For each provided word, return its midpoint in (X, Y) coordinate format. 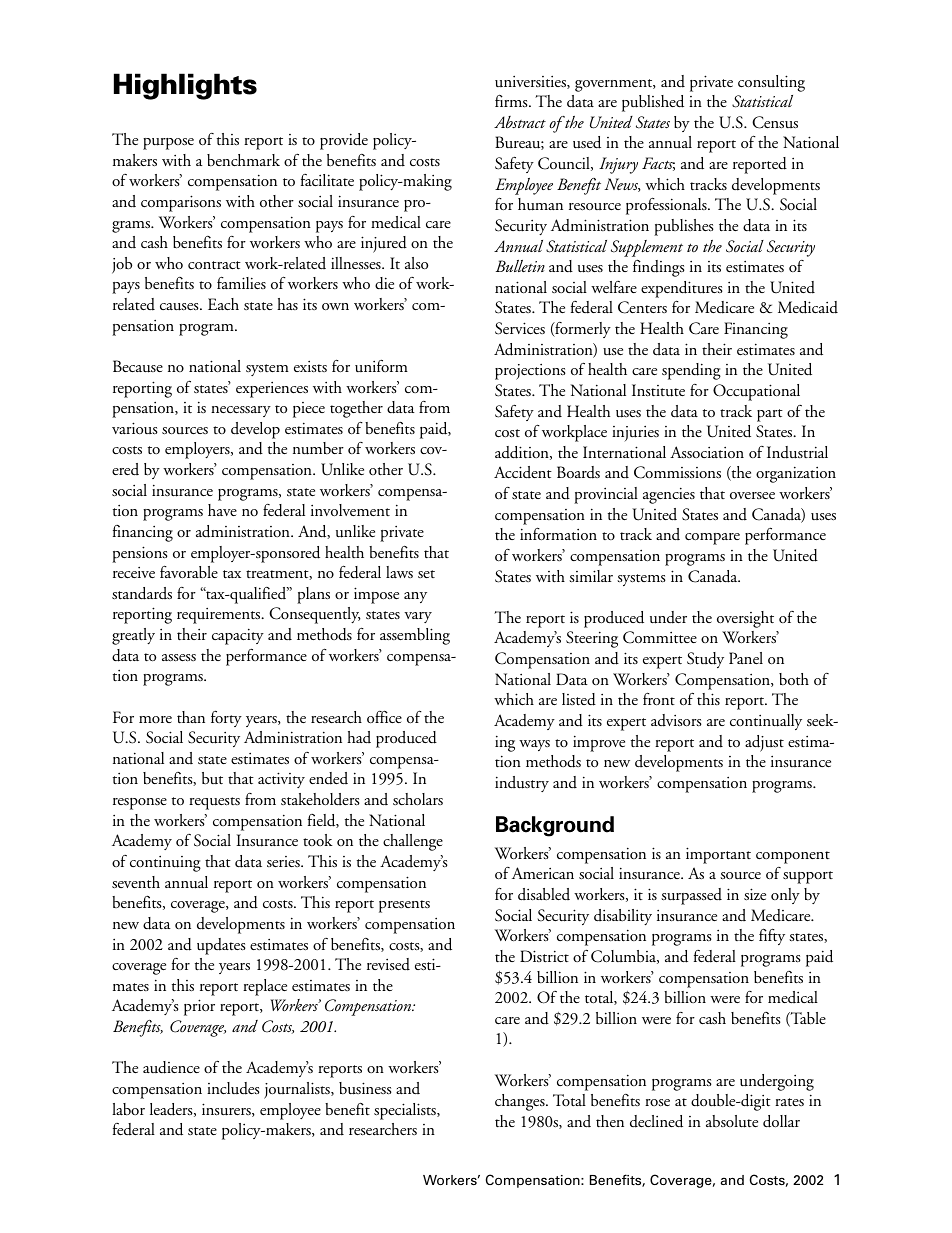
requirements (220, 615)
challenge (413, 842)
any (415, 597)
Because (138, 366)
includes (233, 1088)
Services (520, 328)
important (718, 855)
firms (512, 101)
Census (775, 122)
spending (691, 371)
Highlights (185, 86)
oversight (745, 619)
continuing (165, 863)
